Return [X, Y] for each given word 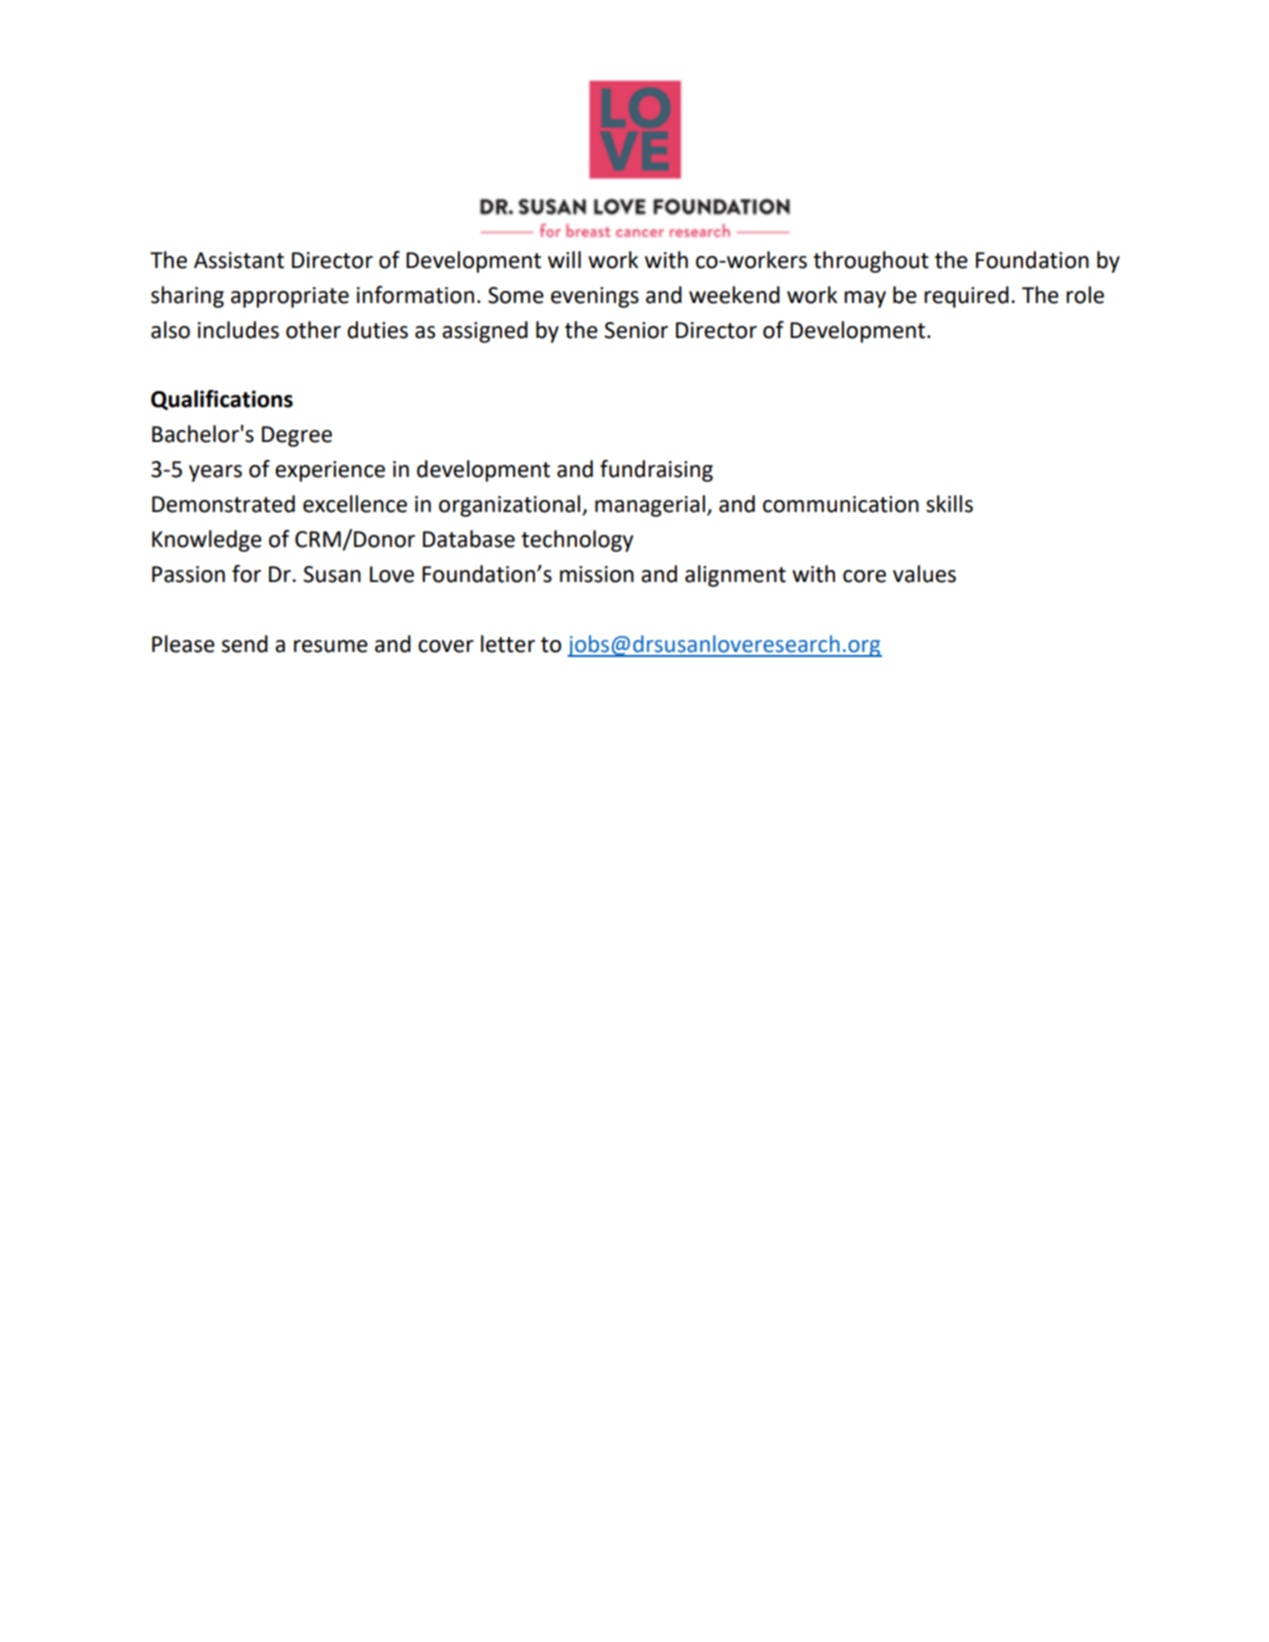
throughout [871, 262]
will [564, 259]
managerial [650, 506]
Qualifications [222, 400]
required [966, 297]
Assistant [239, 260]
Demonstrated [223, 504]
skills [949, 504]
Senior [636, 330]
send [245, 644]
